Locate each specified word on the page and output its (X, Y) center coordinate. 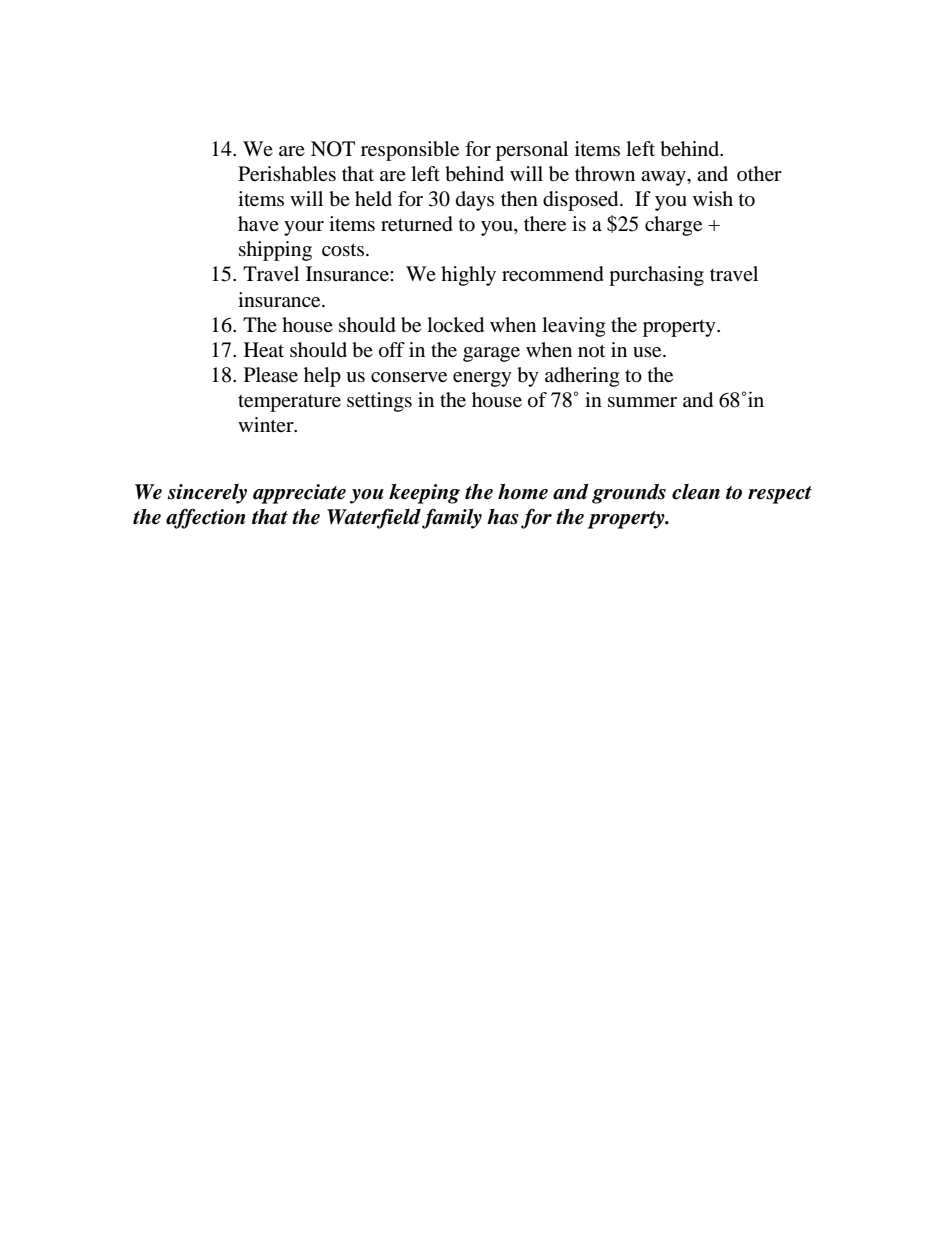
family (452, 518)
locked (455, 325)
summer (642, 402)
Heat (264, 350)
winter (267, 424)
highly (468, 276)
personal (532, 151)
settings (379, 402)
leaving (573, 327)
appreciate (299, 494)
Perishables (287, 174)
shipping (275, 251)
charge (673, 226)
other (759, 174)
